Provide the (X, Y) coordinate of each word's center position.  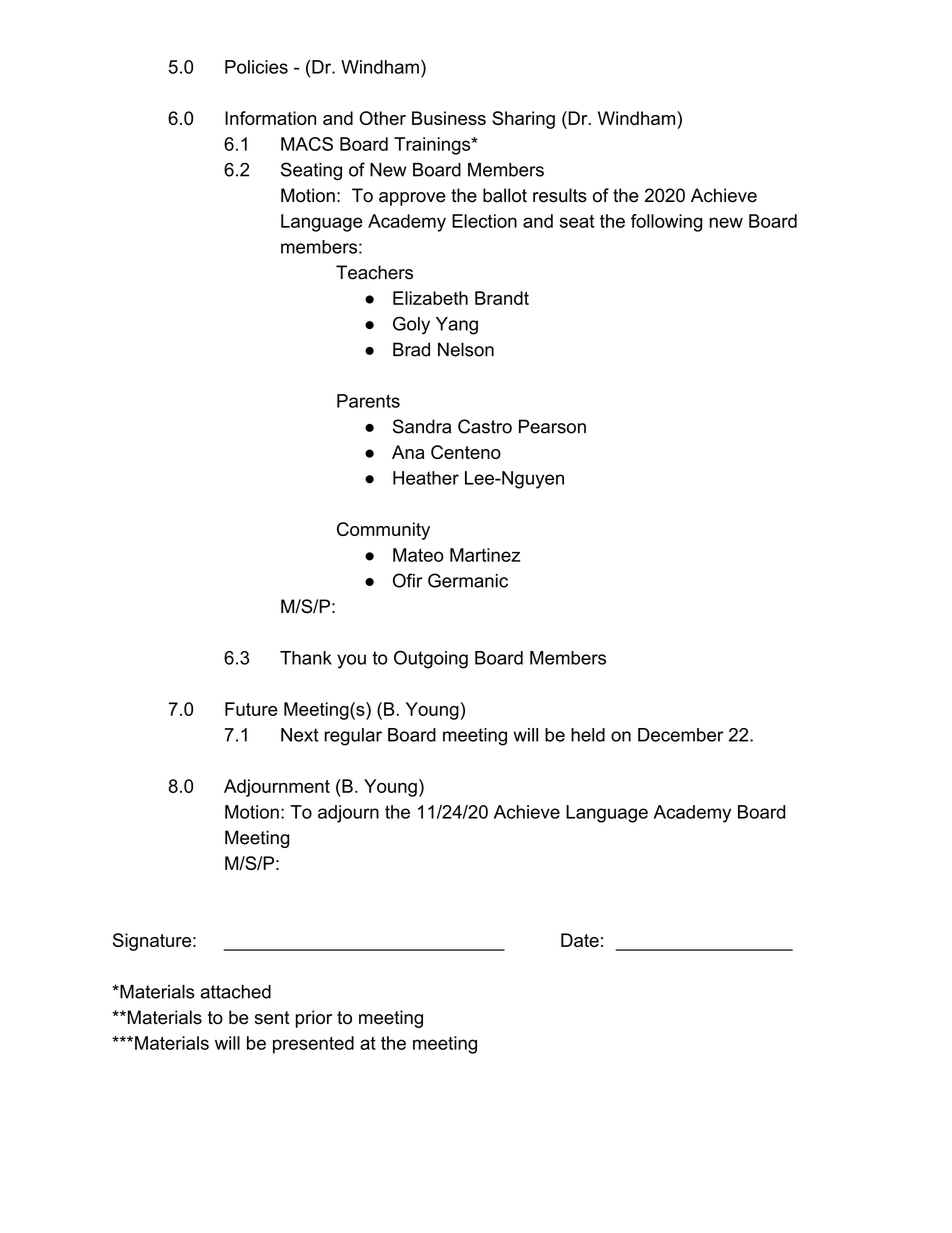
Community (383, 531)
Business (449, 118)
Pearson (552, 426)
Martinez (485, 555)
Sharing (523, 120)
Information (270, 118)
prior (313, 1019)
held (588, 735)
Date (580, 940)
